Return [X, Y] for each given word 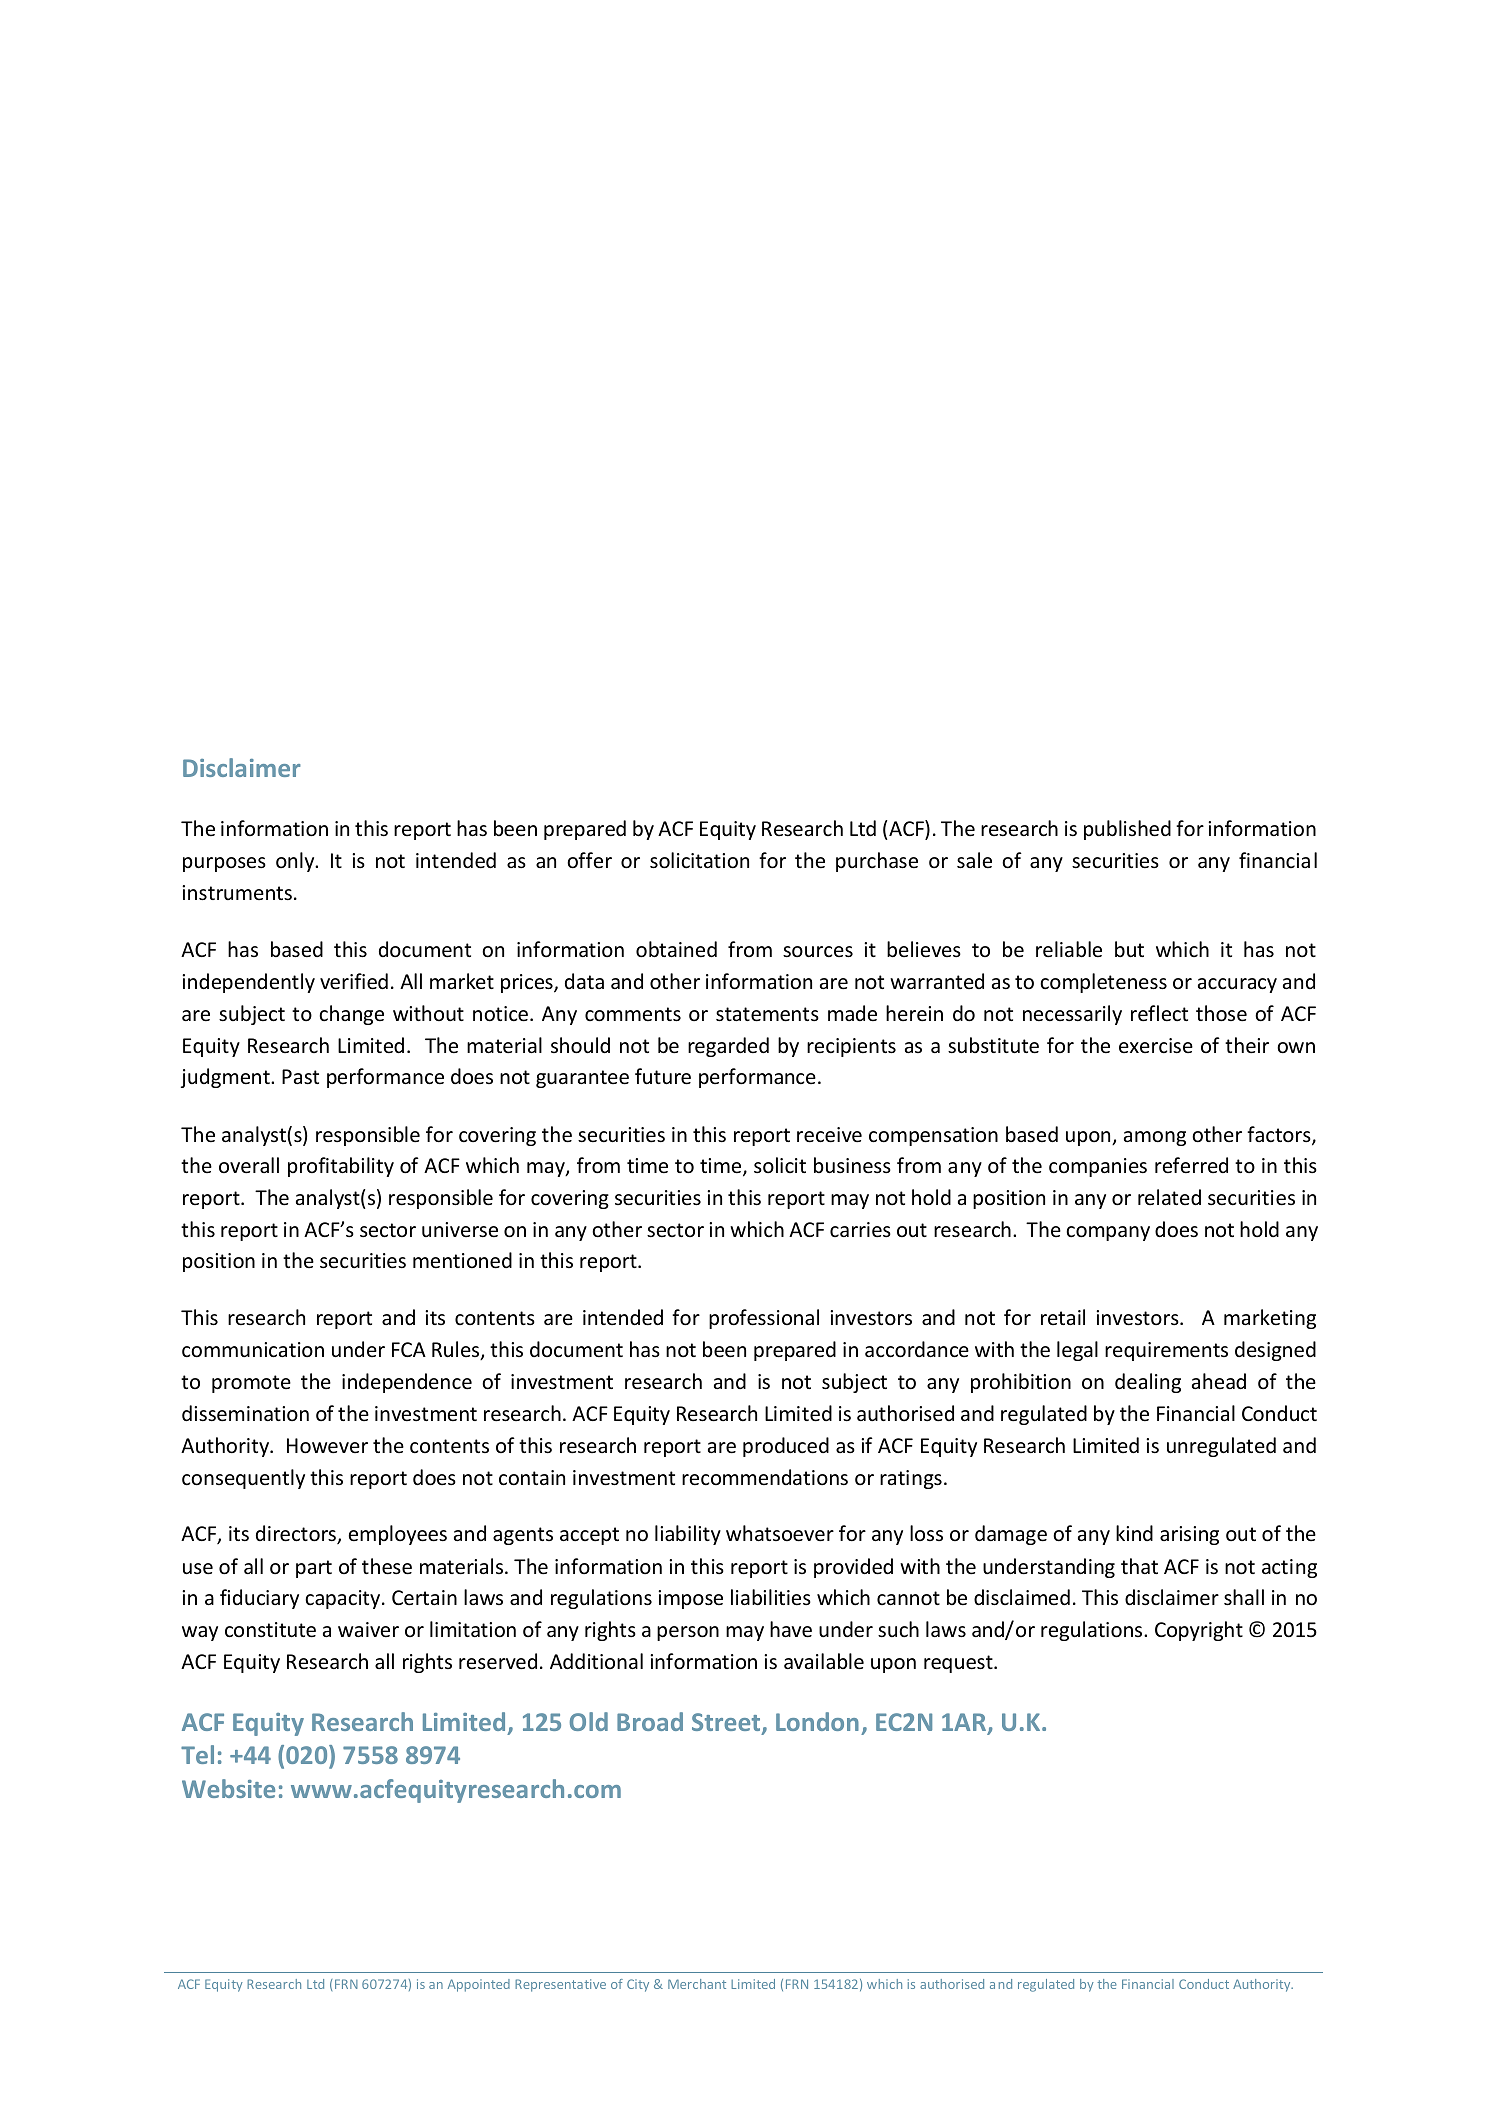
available [824, 1661]
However [327, 1446]
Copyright [1199, 1631]
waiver [368, 1630]
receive [829, 1135]
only [296, 862]
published [1127, 830]
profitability [341, 1167]
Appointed [479, 1985]
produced [786, 1447]
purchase [877, 862]
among [1155, 1138]
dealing [1148, 1383]
